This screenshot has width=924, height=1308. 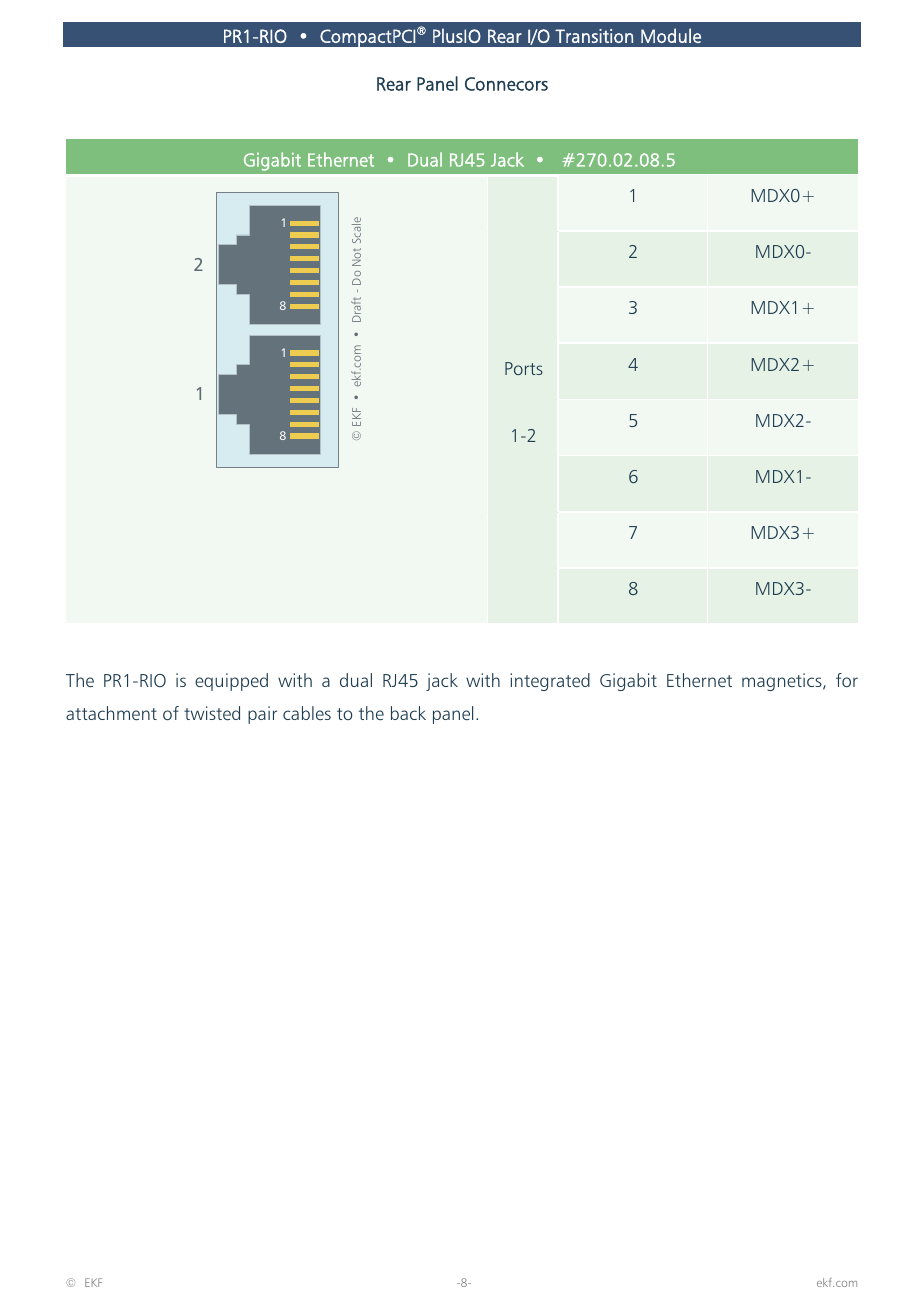 What do you see at coordinates (783, 682) in the screenshot?
I see `magnetics` at bounding box center [783, 682].
